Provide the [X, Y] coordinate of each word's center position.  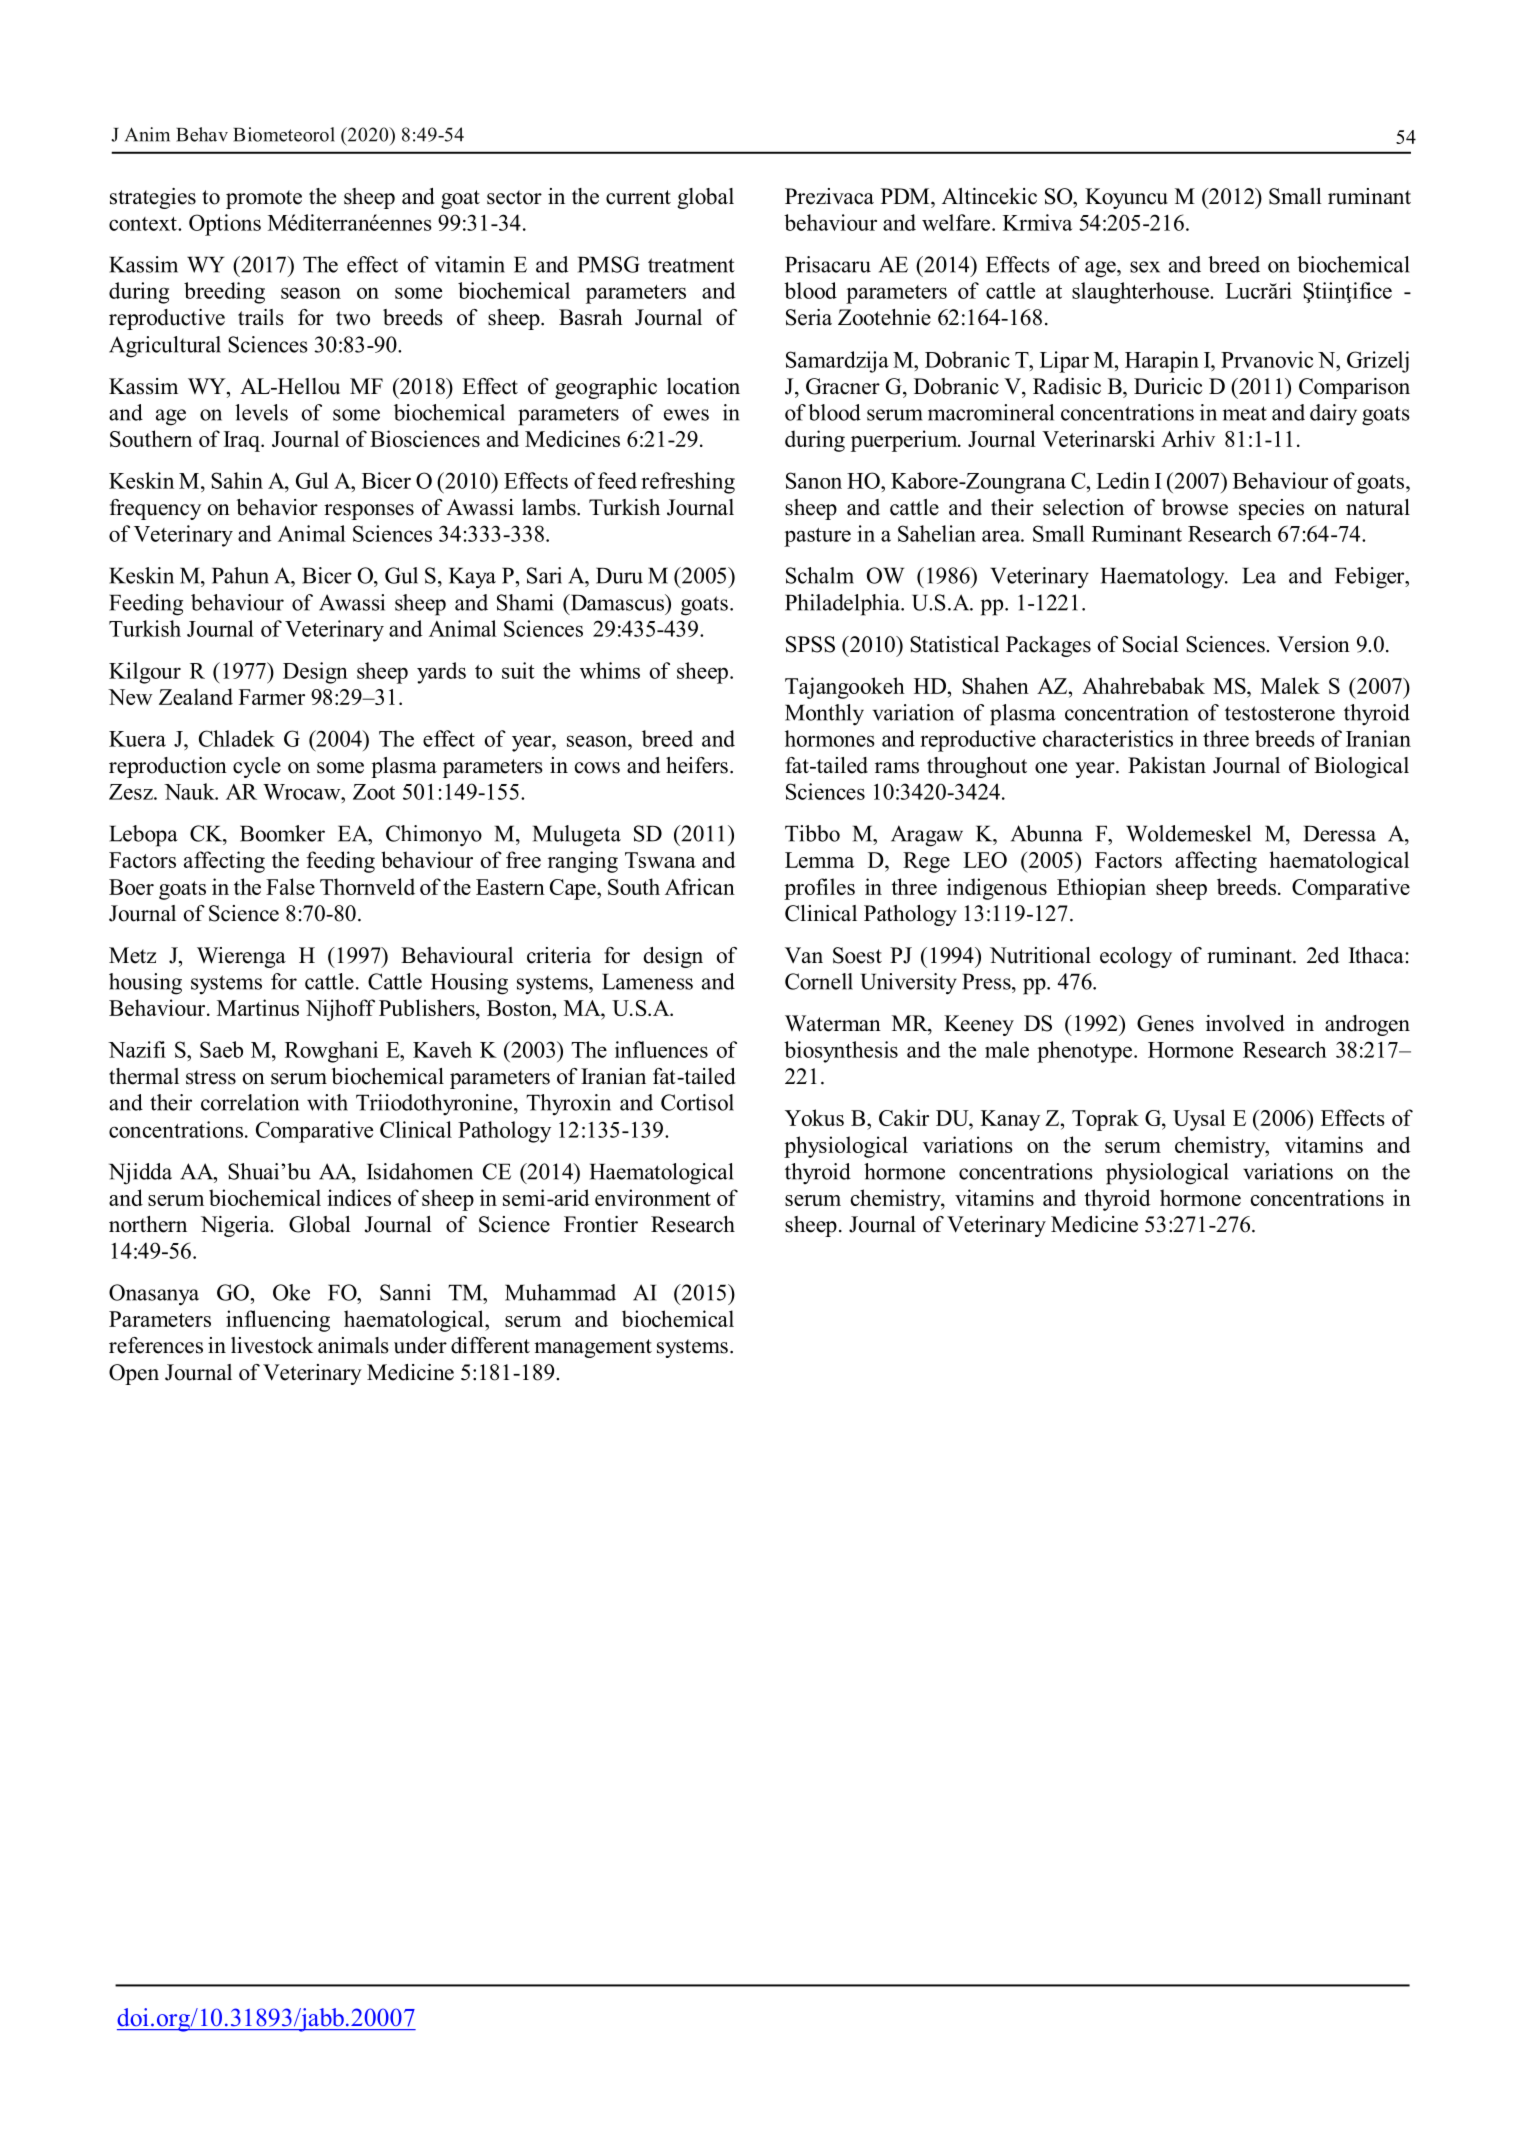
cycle [257, 767]
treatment [691, 265]
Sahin [237, 480]
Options [225, 225]
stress [211, 1077]
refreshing [688, 483]
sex [1145, 267]
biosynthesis [841, 1052]
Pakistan [1167, 765]
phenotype [1086, 1052]
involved [1245, 1023]
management [593, 1348]
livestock [272, 1345]
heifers [697, 765]
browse [1195, 507]
